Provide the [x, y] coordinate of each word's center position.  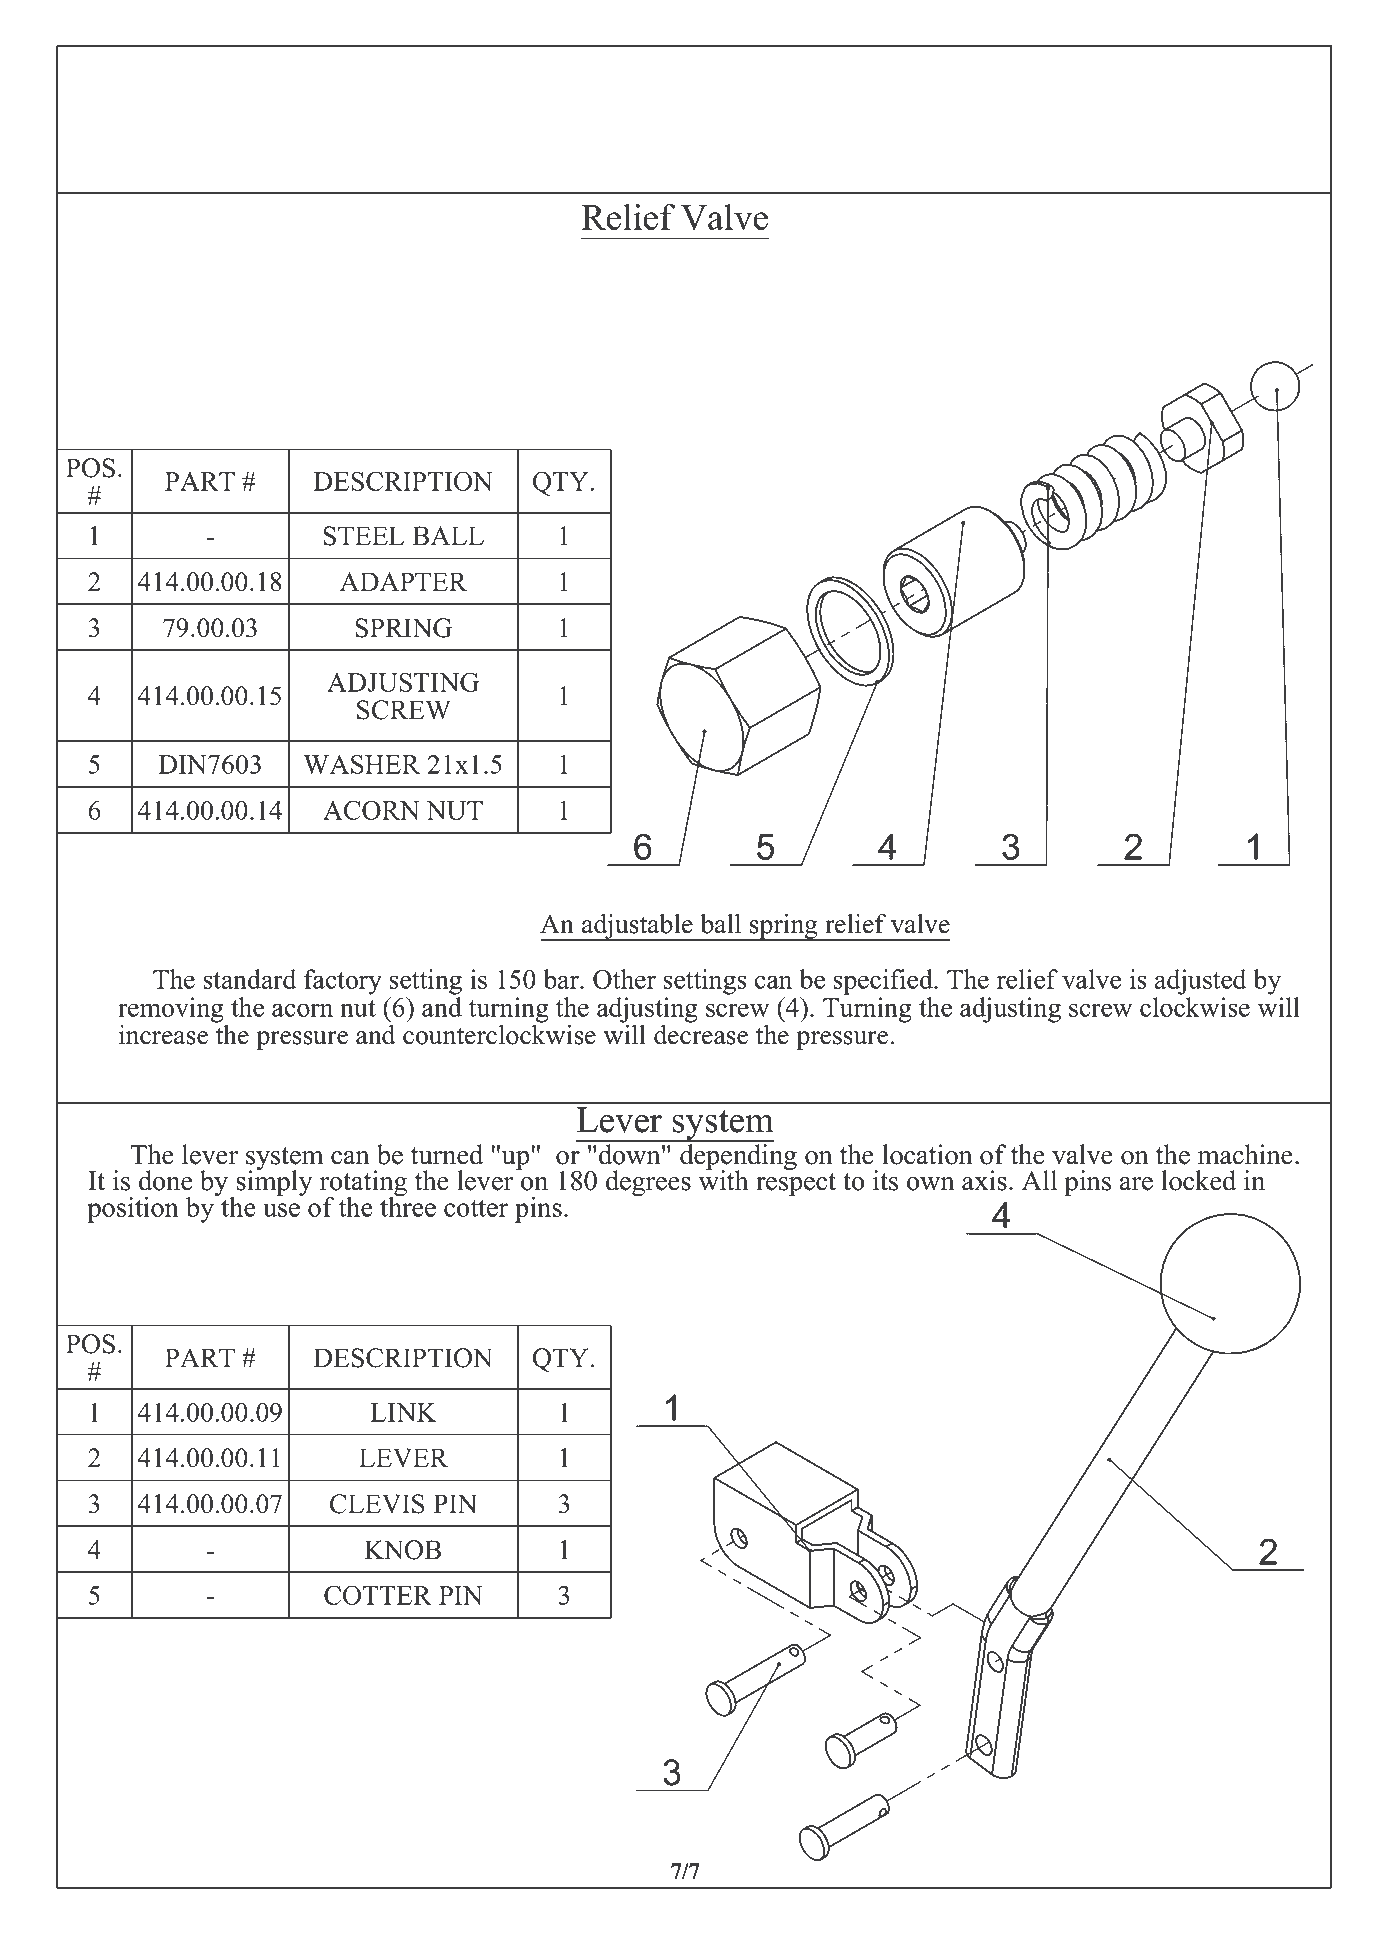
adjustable [637, 927]
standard [249, 979]
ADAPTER [403, 581]
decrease [701, 1033]
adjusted [1200, 982]
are [1136, 1184]
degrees [648, 1183]
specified [884, 982]
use [281, 1210]
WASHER [361, 764]
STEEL [364, 536]
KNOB [402, 1550]
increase [163, 1035]
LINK [404, 1412]
